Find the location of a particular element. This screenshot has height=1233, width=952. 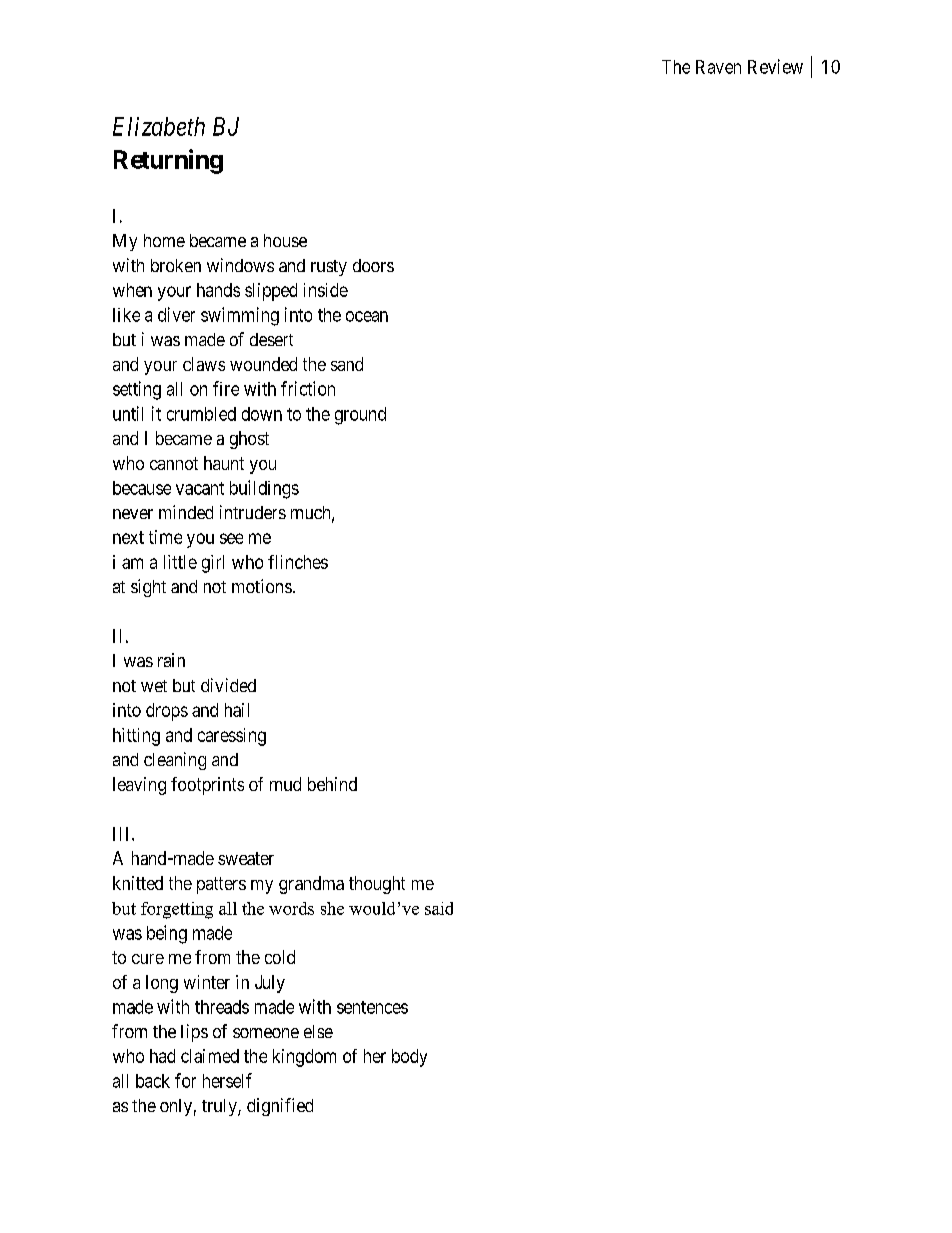

body is located at coordinates (409, 1058).
